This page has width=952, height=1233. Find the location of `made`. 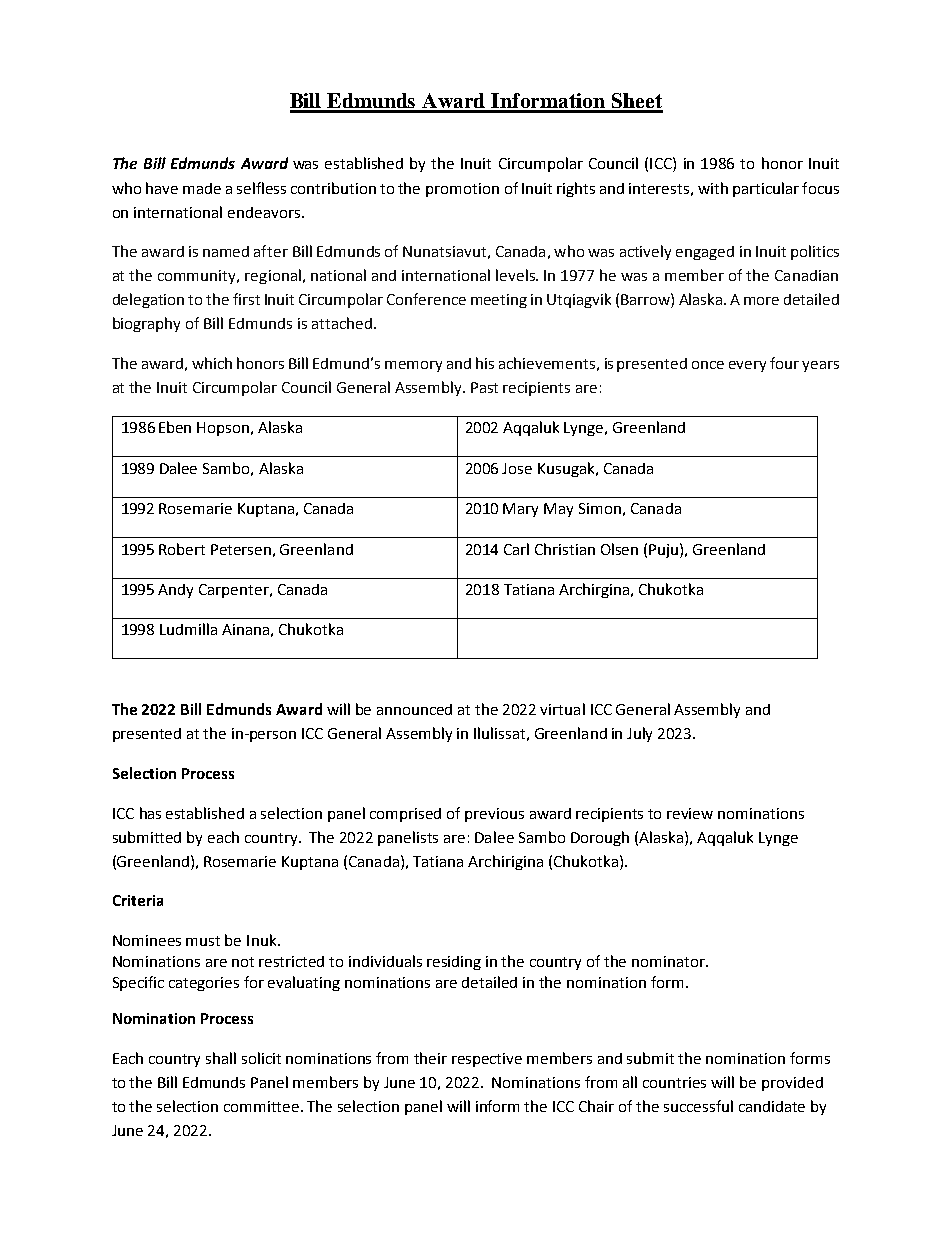

made is located at coordinates (202, 188).
